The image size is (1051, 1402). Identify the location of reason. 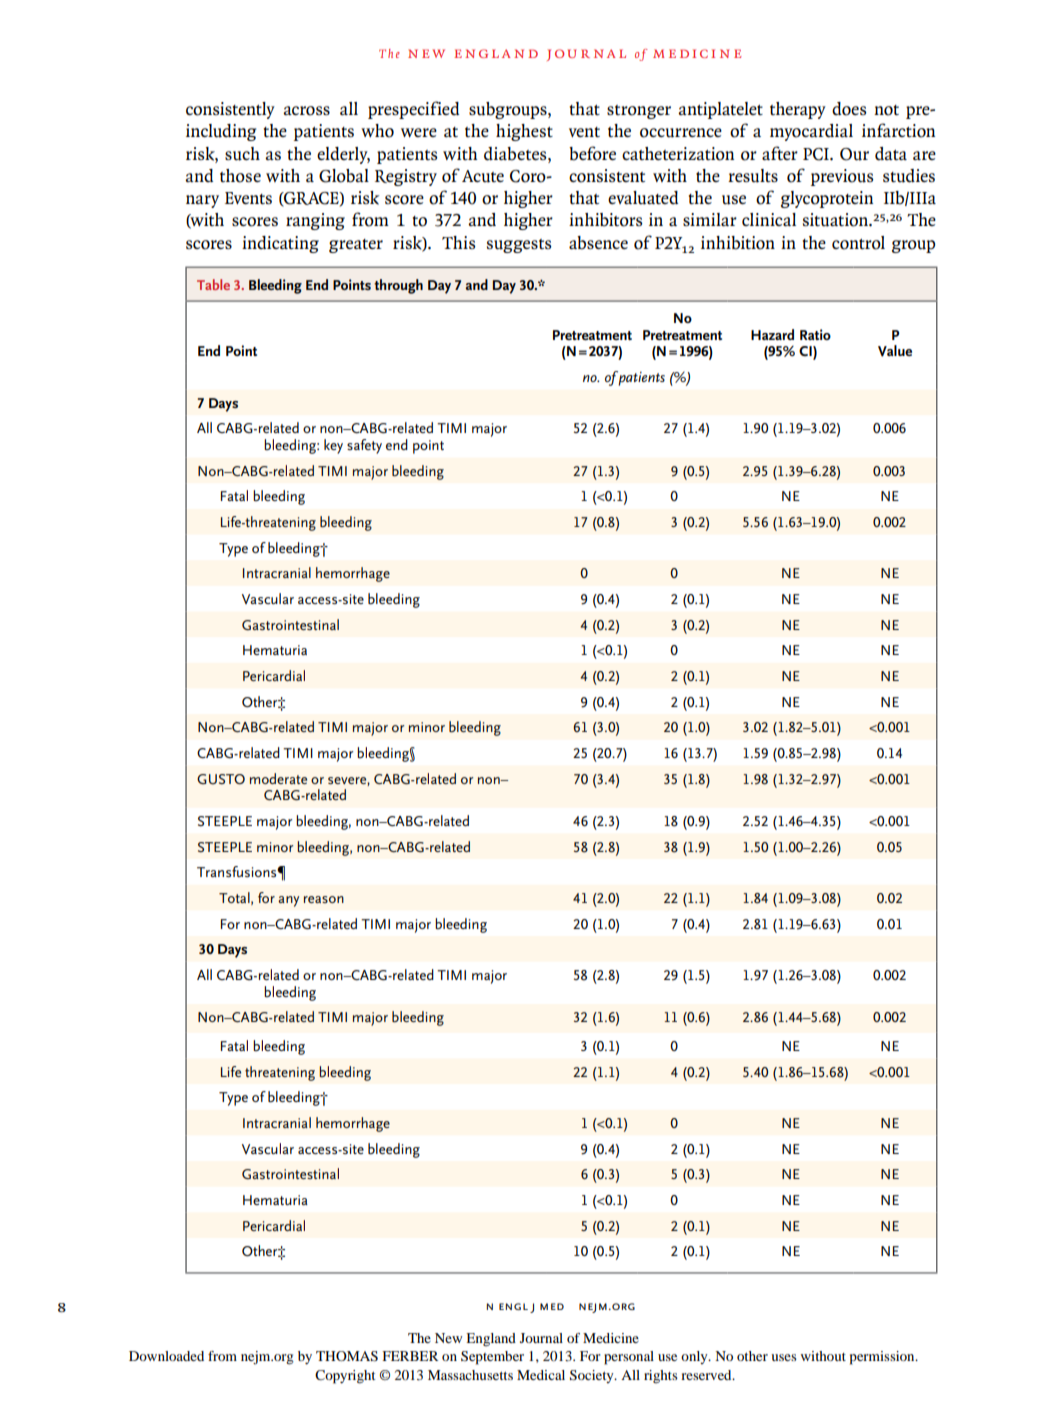
(324, 899).
